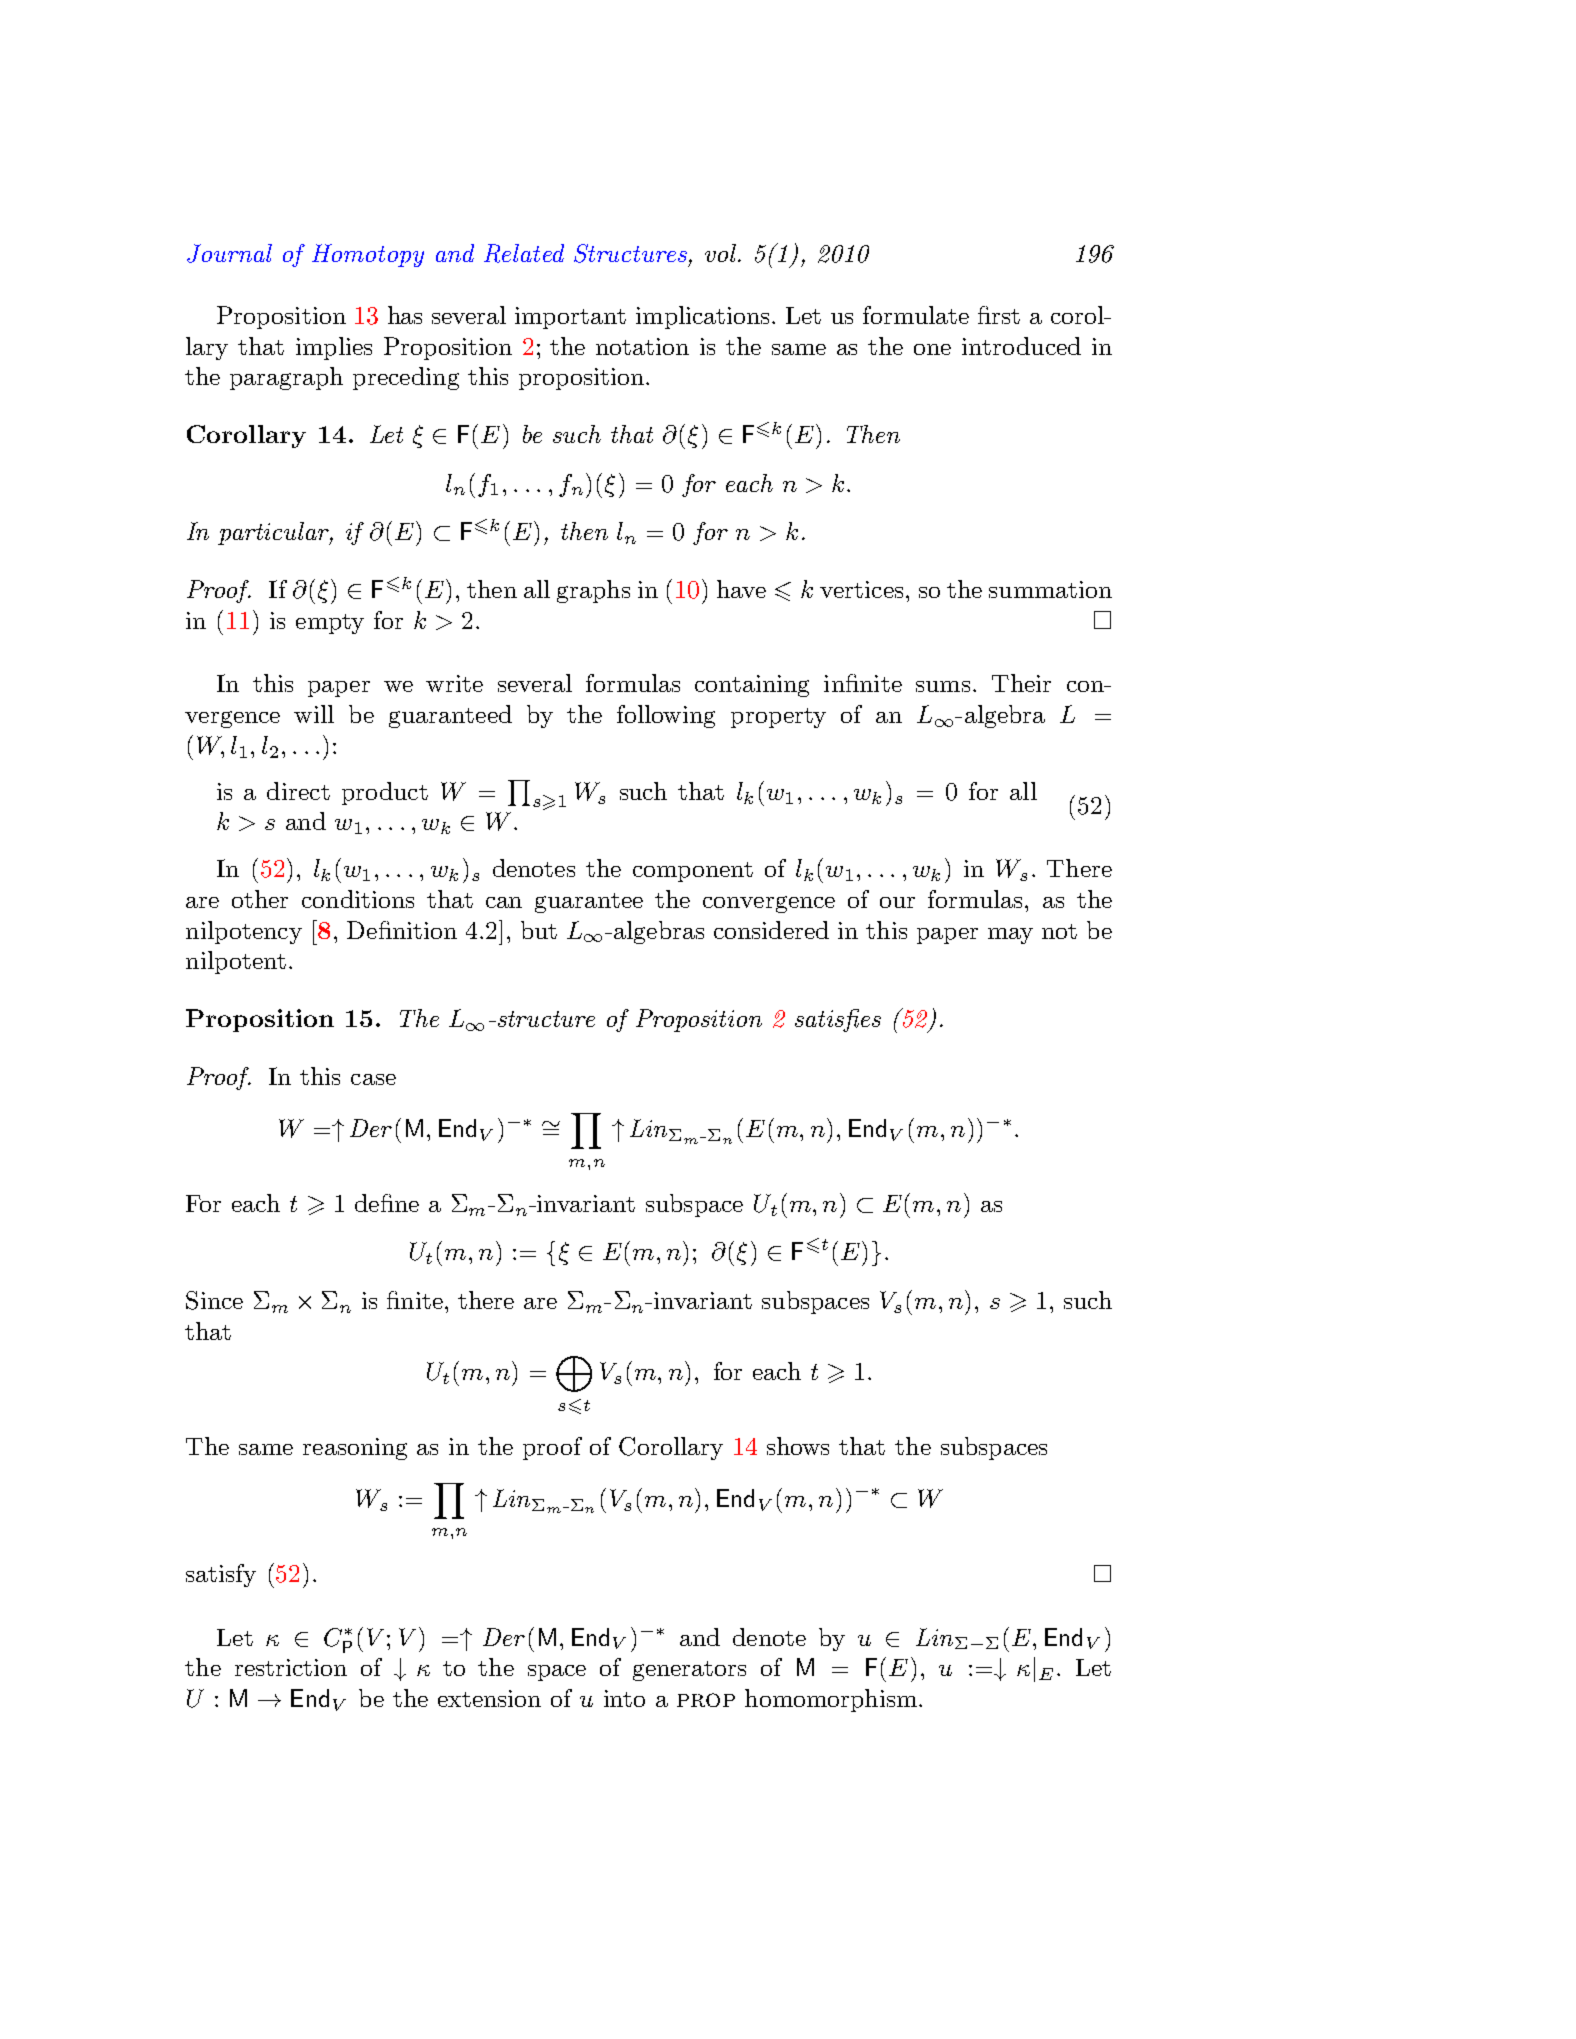  What do you see at coordinates (861, 589) in the screenshot?
I see `vertices` at bounding box center [861, 589].
